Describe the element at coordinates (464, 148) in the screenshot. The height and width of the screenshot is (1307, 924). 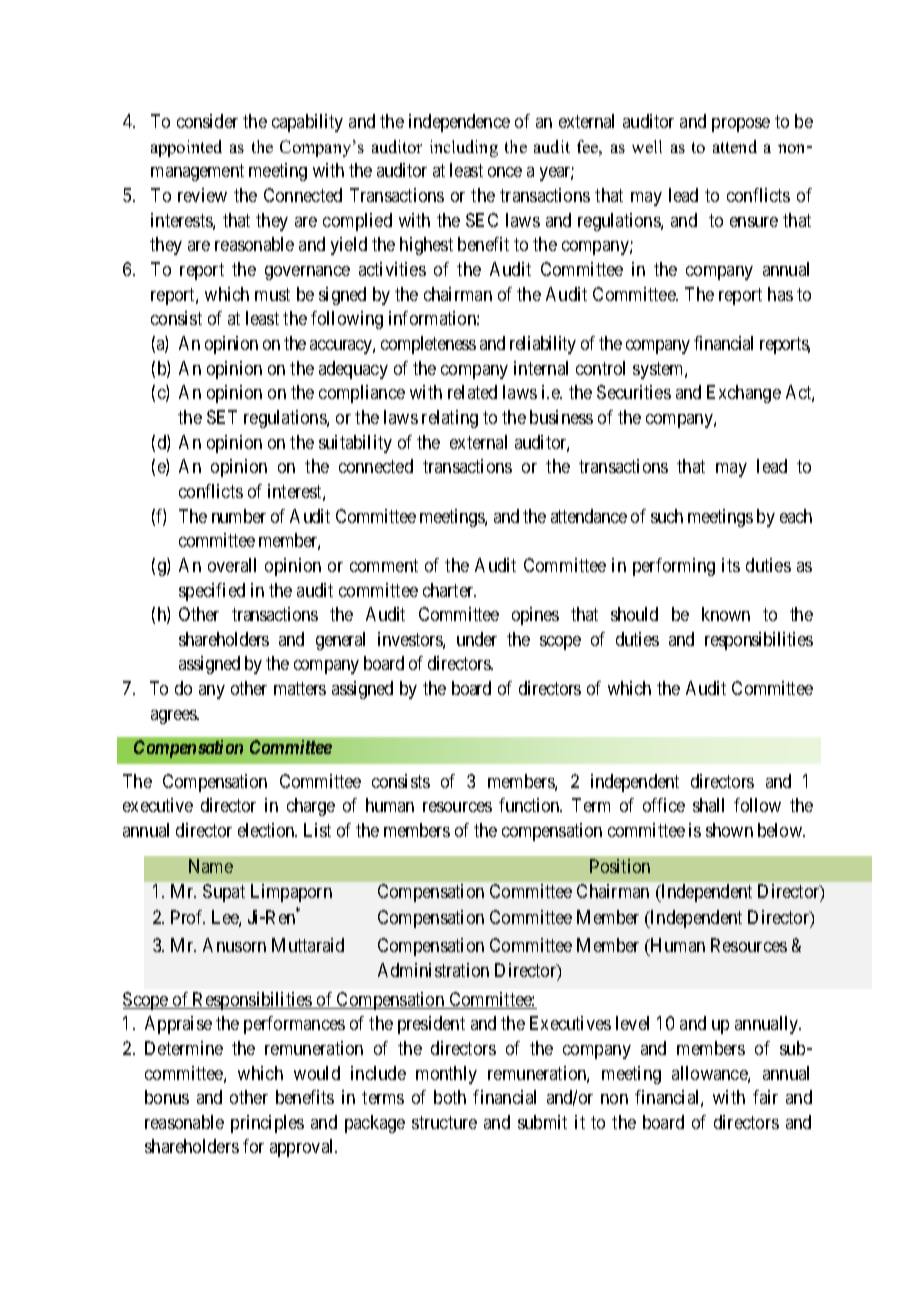
I see `including` at that location.
